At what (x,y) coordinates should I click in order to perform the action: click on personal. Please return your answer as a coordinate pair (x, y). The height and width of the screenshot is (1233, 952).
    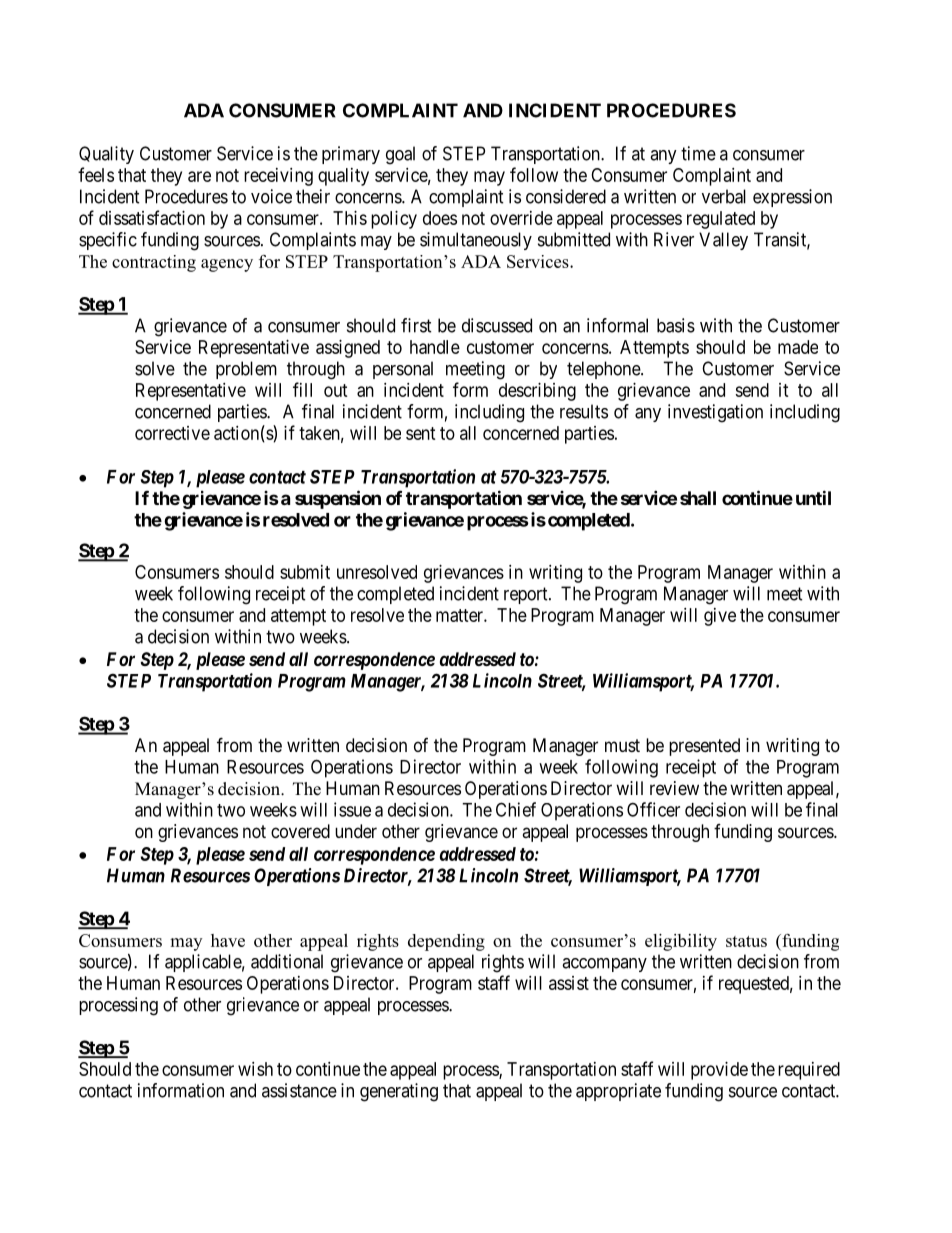
    Looking at the image, I should click on (403, 370).
